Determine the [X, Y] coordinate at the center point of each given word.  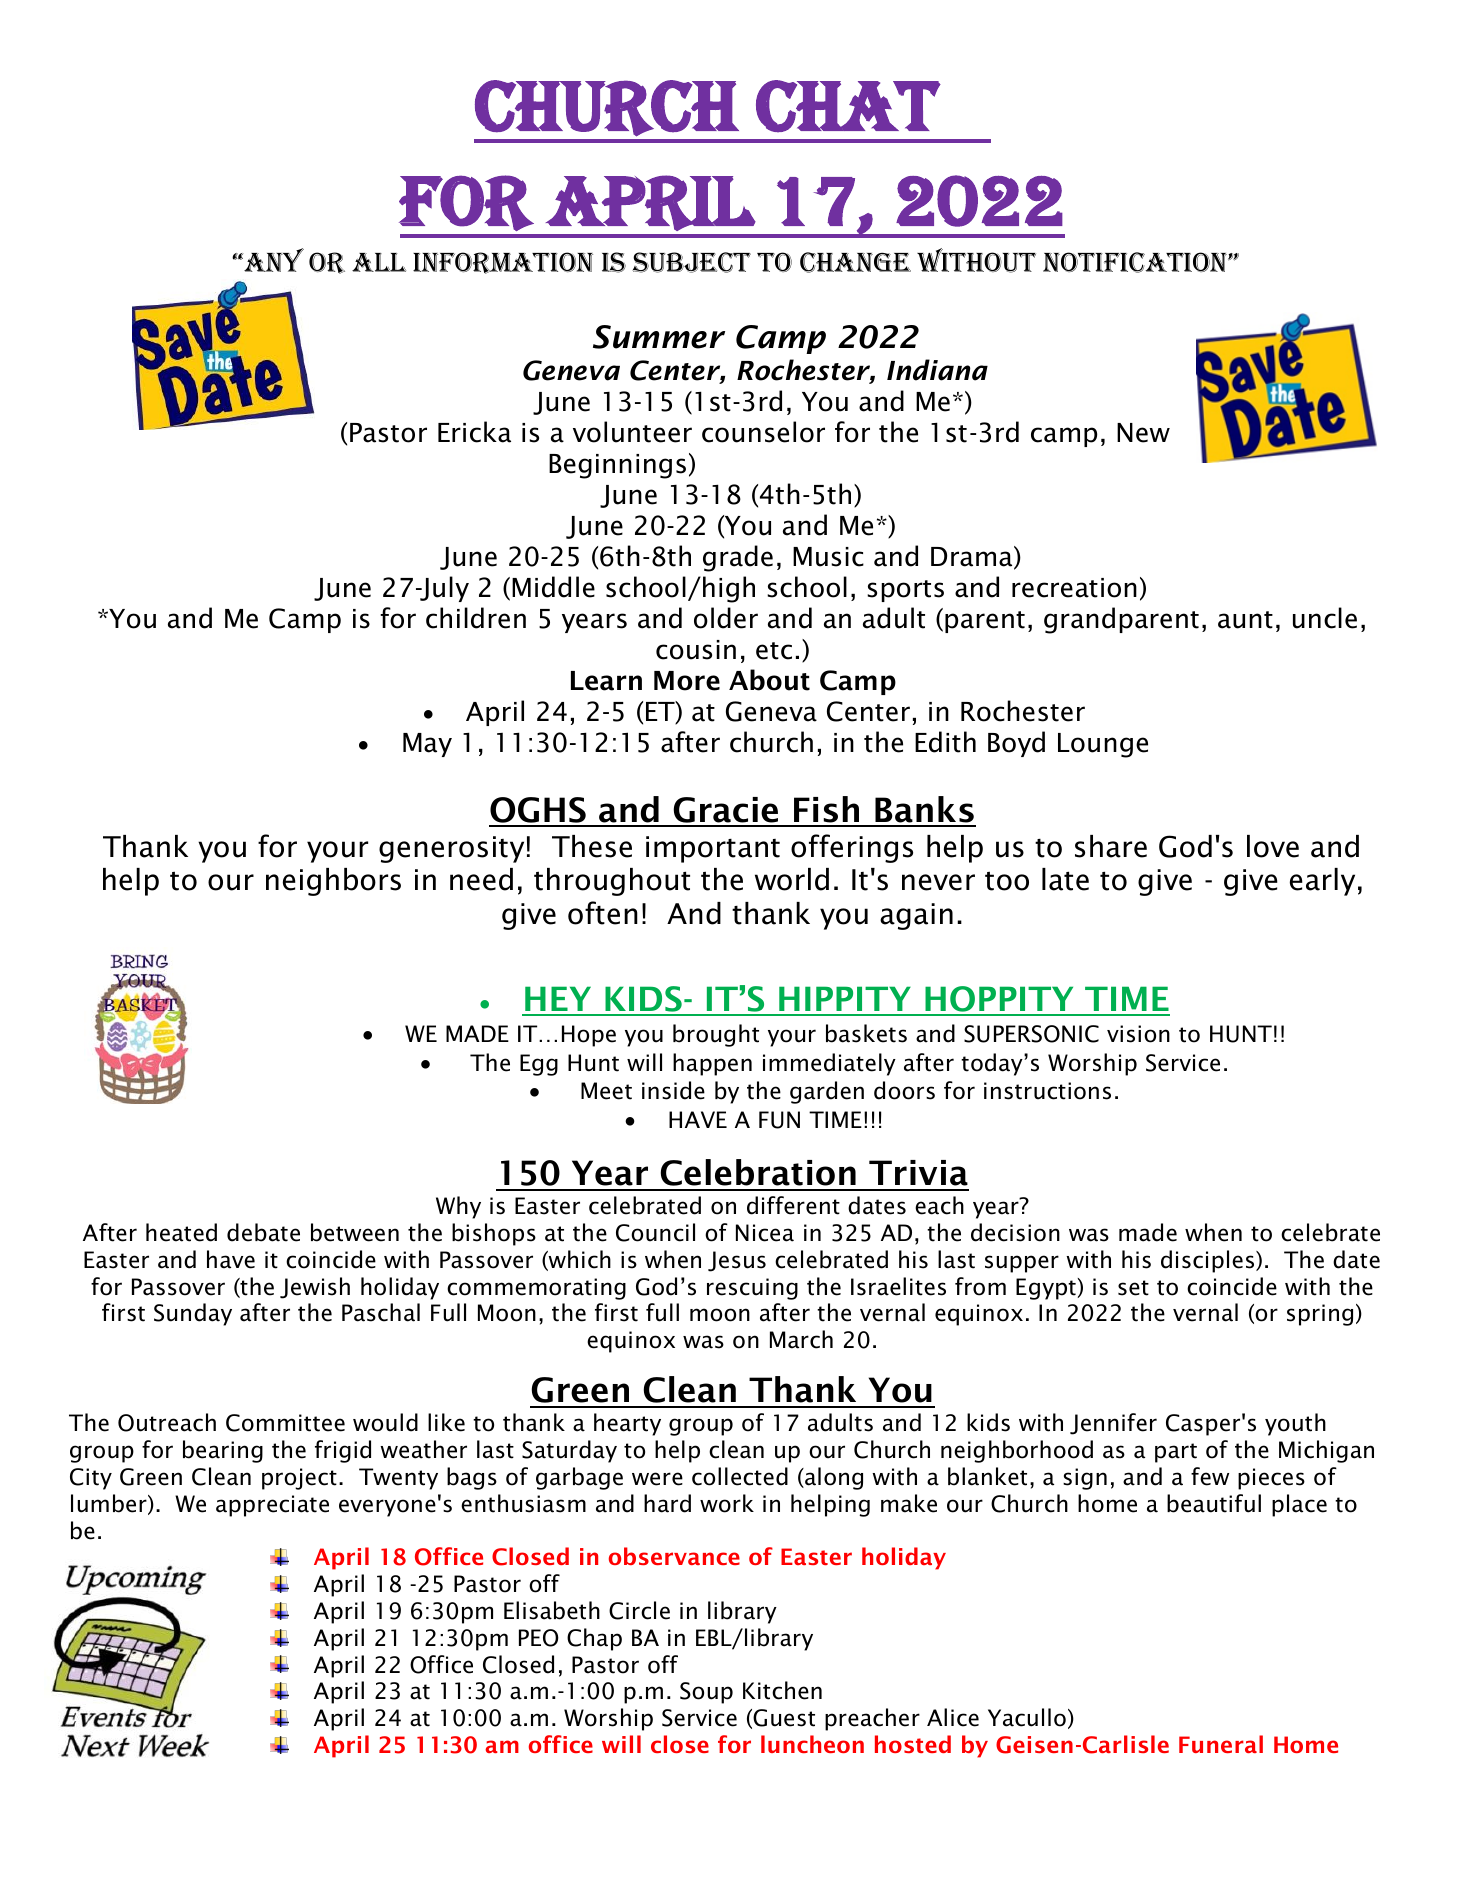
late [1065, 879]
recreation [1074, 588]
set [1133, 1288]
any [273, 260]
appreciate [272, 1506]
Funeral [1221, 1744]
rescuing [752, 1289]
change [855, 262]
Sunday [193, 1314]
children [476, 618]
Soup [706, 1693]
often [603, 913]
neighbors [333, 882]
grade [738, 558]
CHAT [848, 106]
